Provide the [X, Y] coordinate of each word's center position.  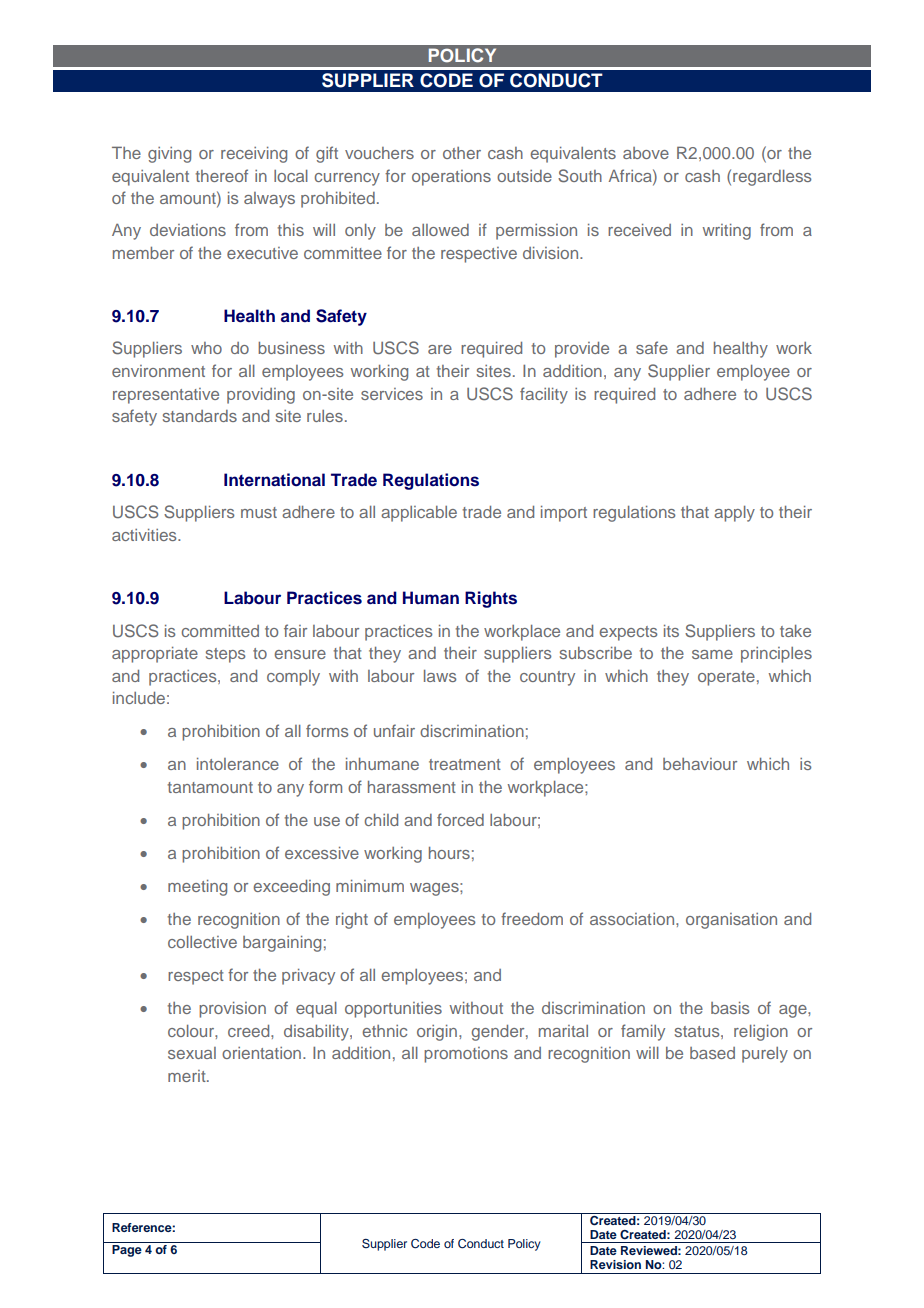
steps [225, 655]
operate [726, 678]
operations [451, 178]
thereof [222, 175]
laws [440, 676]
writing [727, 232]
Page [127, 1251]
